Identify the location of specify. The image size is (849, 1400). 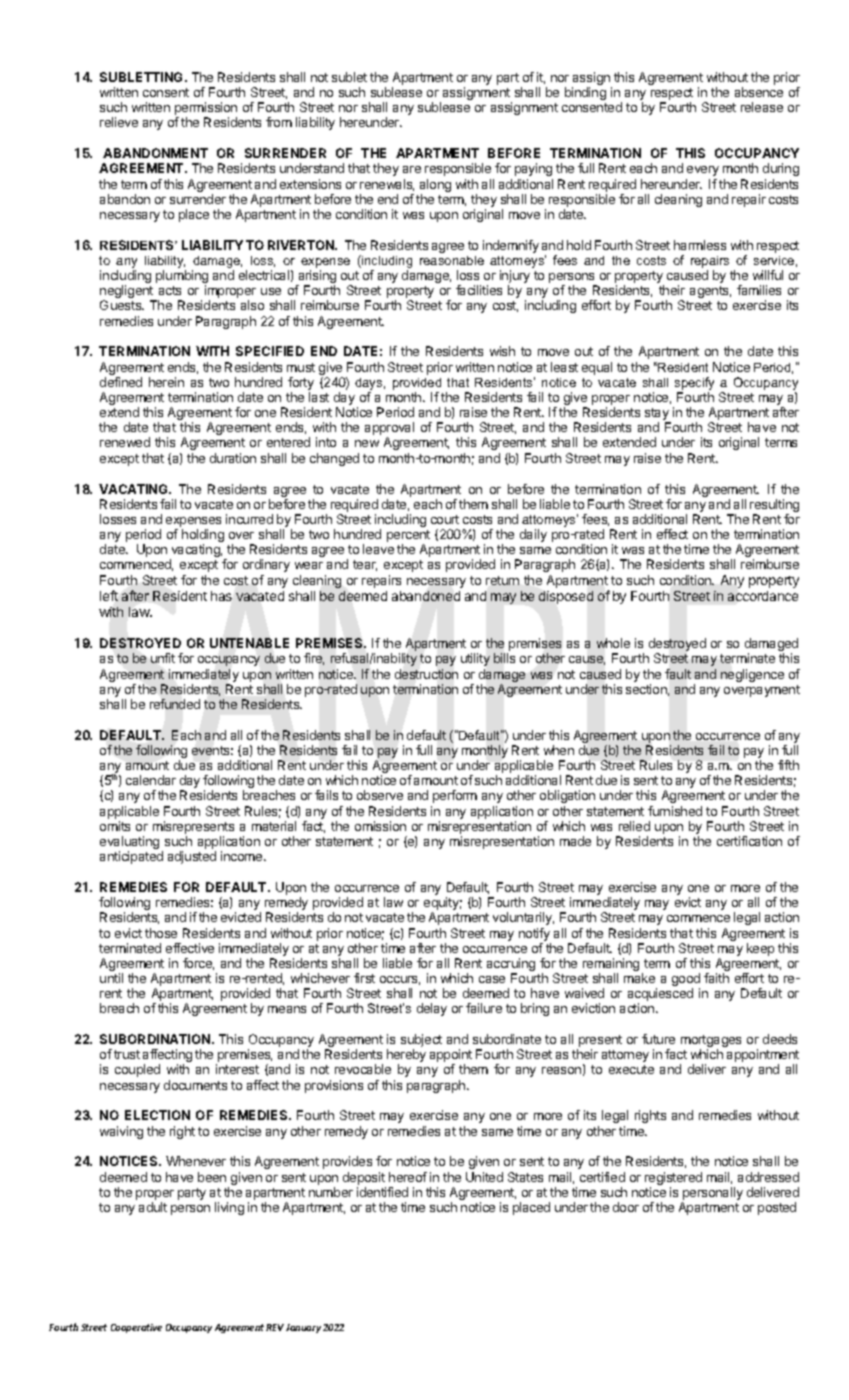
(694, 383).
